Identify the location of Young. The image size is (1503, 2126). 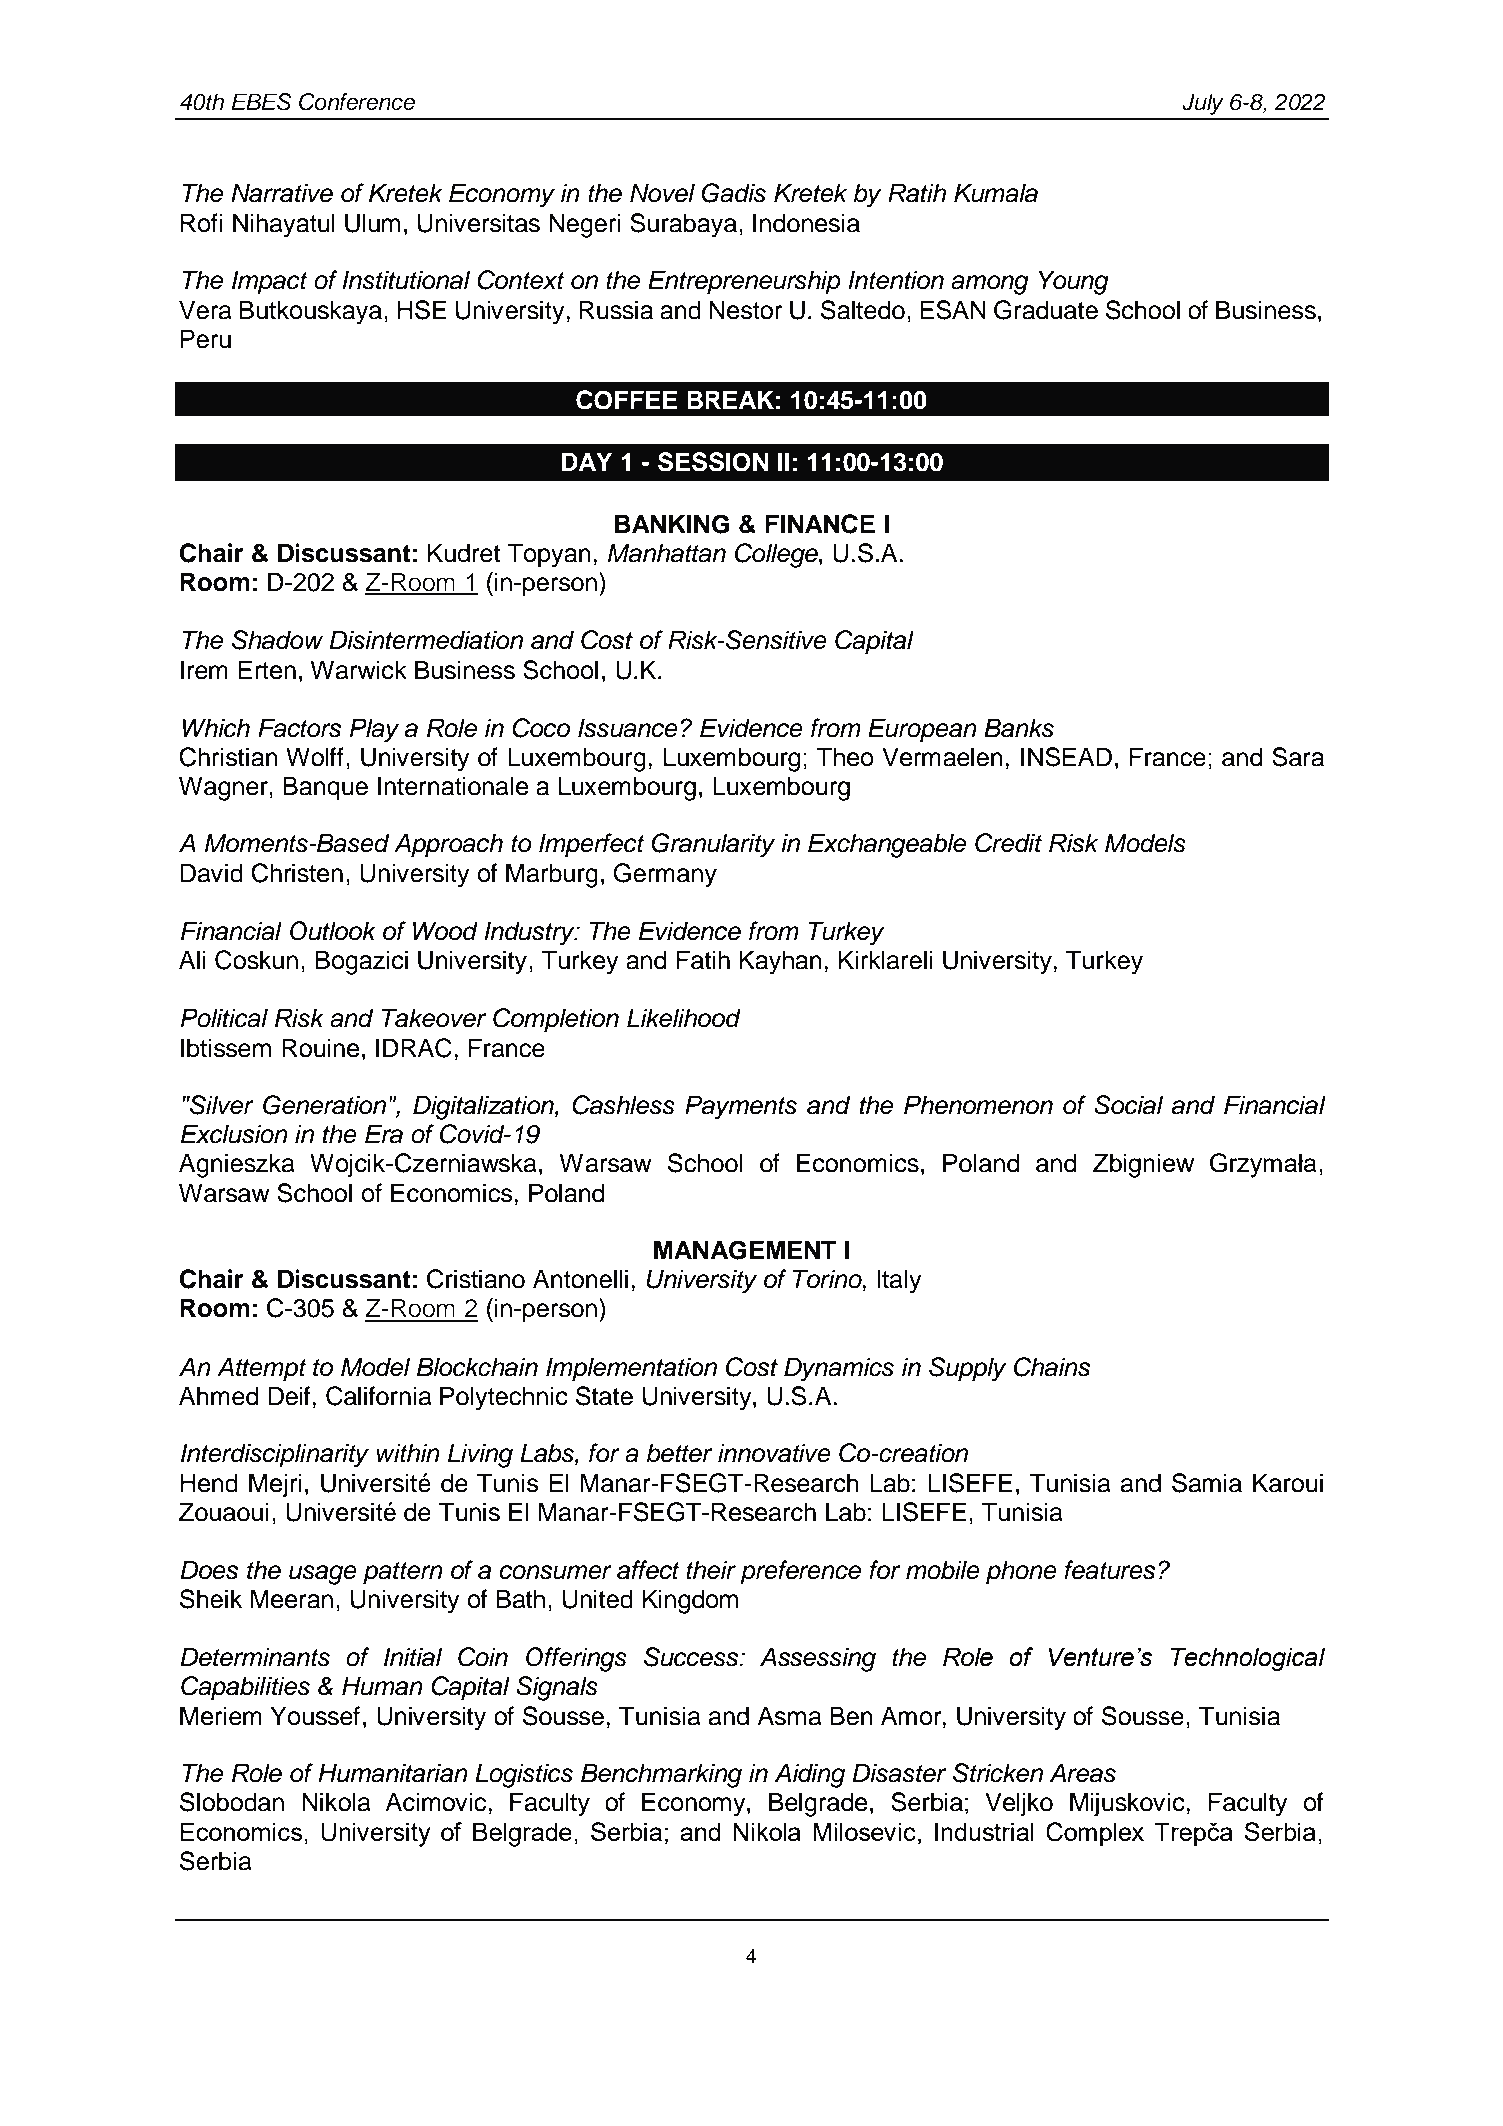
(1074, 282).
